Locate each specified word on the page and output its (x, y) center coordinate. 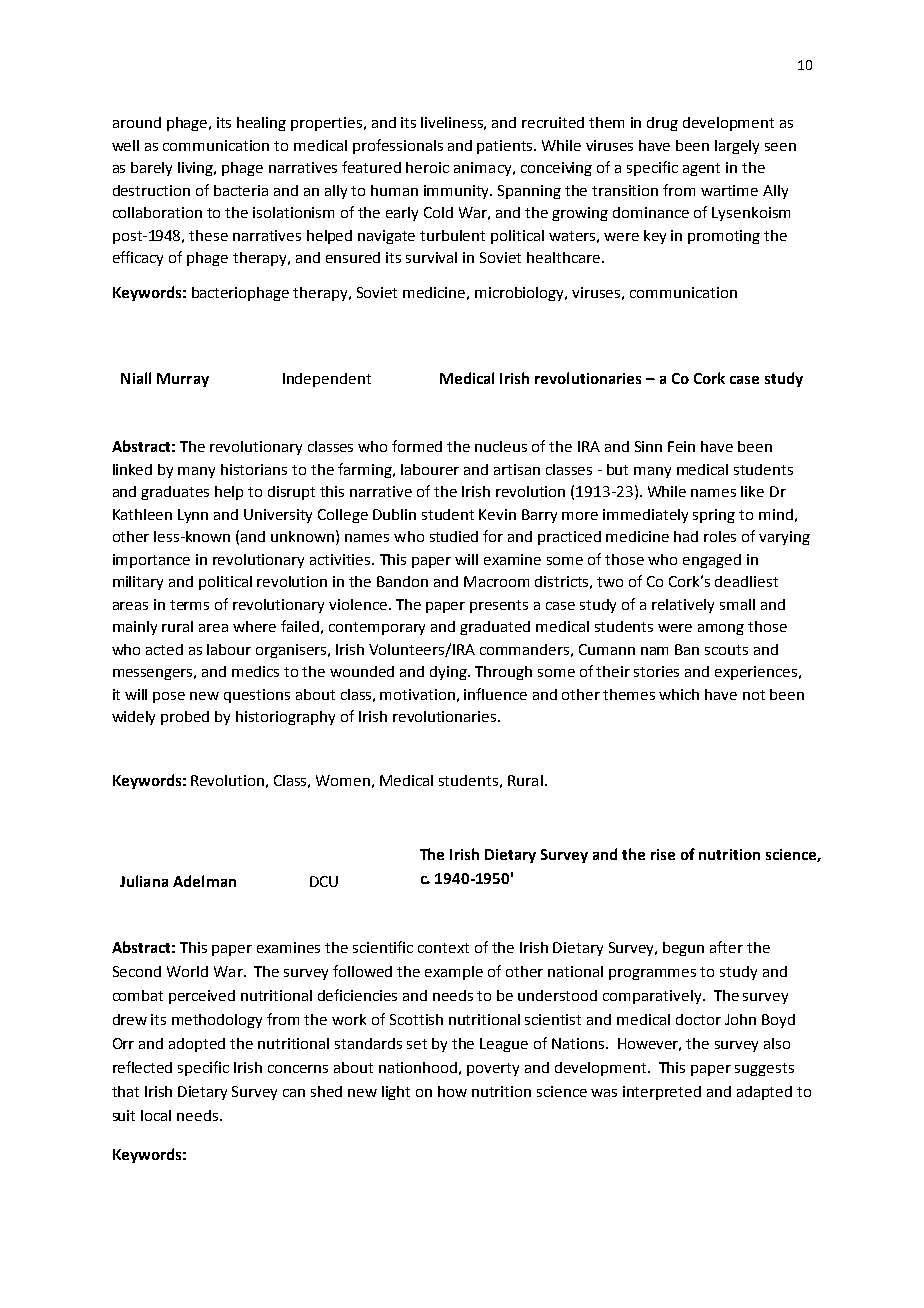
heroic (427, 167)
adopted (197, 1045)
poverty (493, 1069)
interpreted (662, 1093)
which (679, 694)
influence (495, 694)
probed (185, 718)
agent (701, 169)
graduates (175, 493)
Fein (681, 446)
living (197, 169)
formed (417, 446)
